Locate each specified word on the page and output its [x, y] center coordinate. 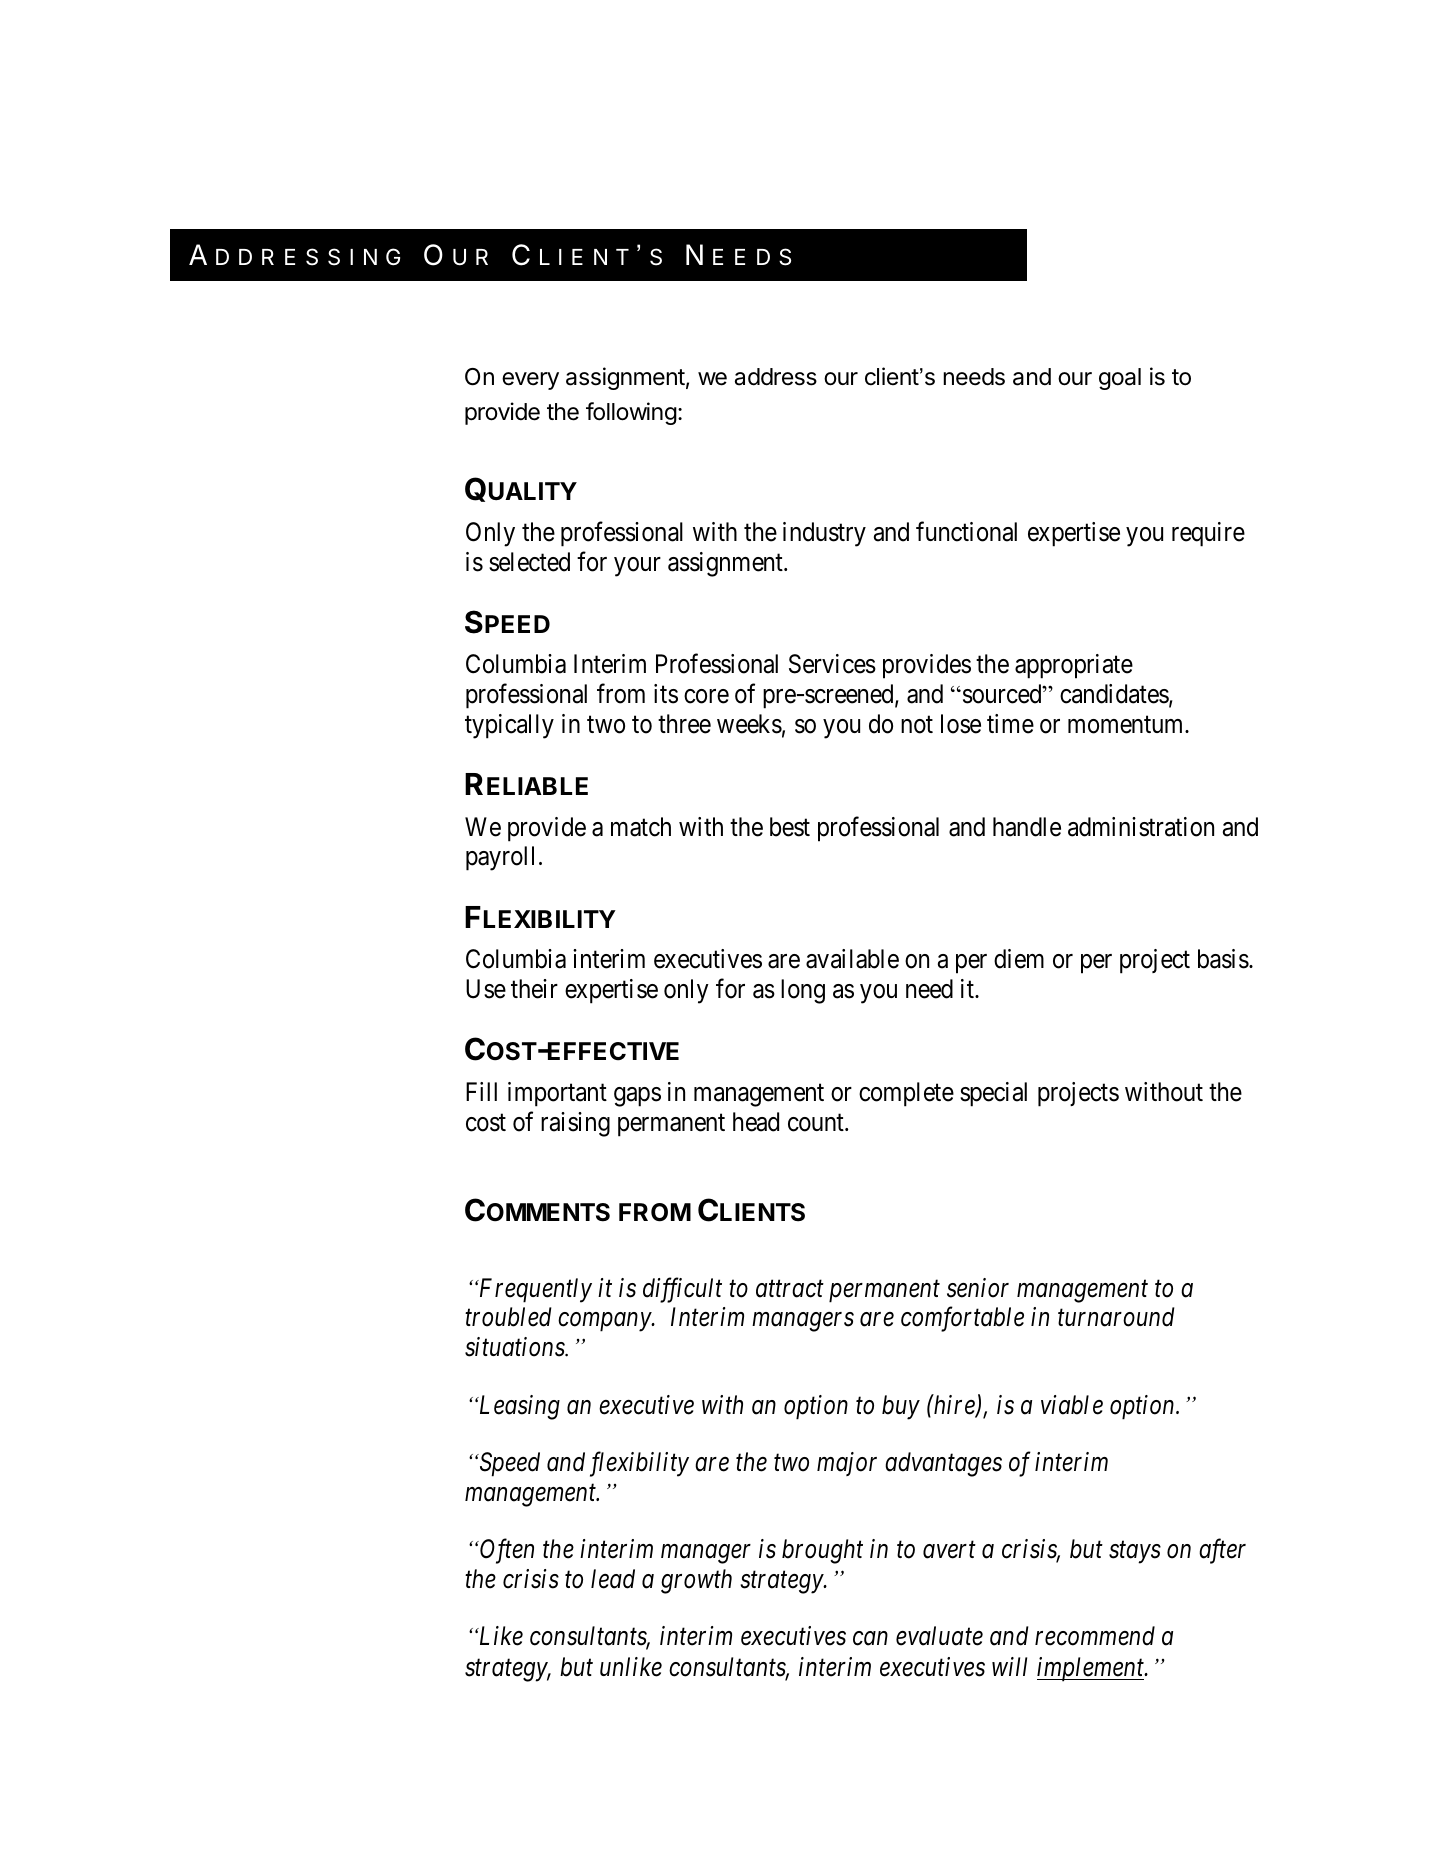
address [776, 377]
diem [1019, 959]
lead [613, 1579]
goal [1120, 379]
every [530, 381]
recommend [1095, 1636]
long [803, 991]
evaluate [939, 1636]
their [534, 989]
